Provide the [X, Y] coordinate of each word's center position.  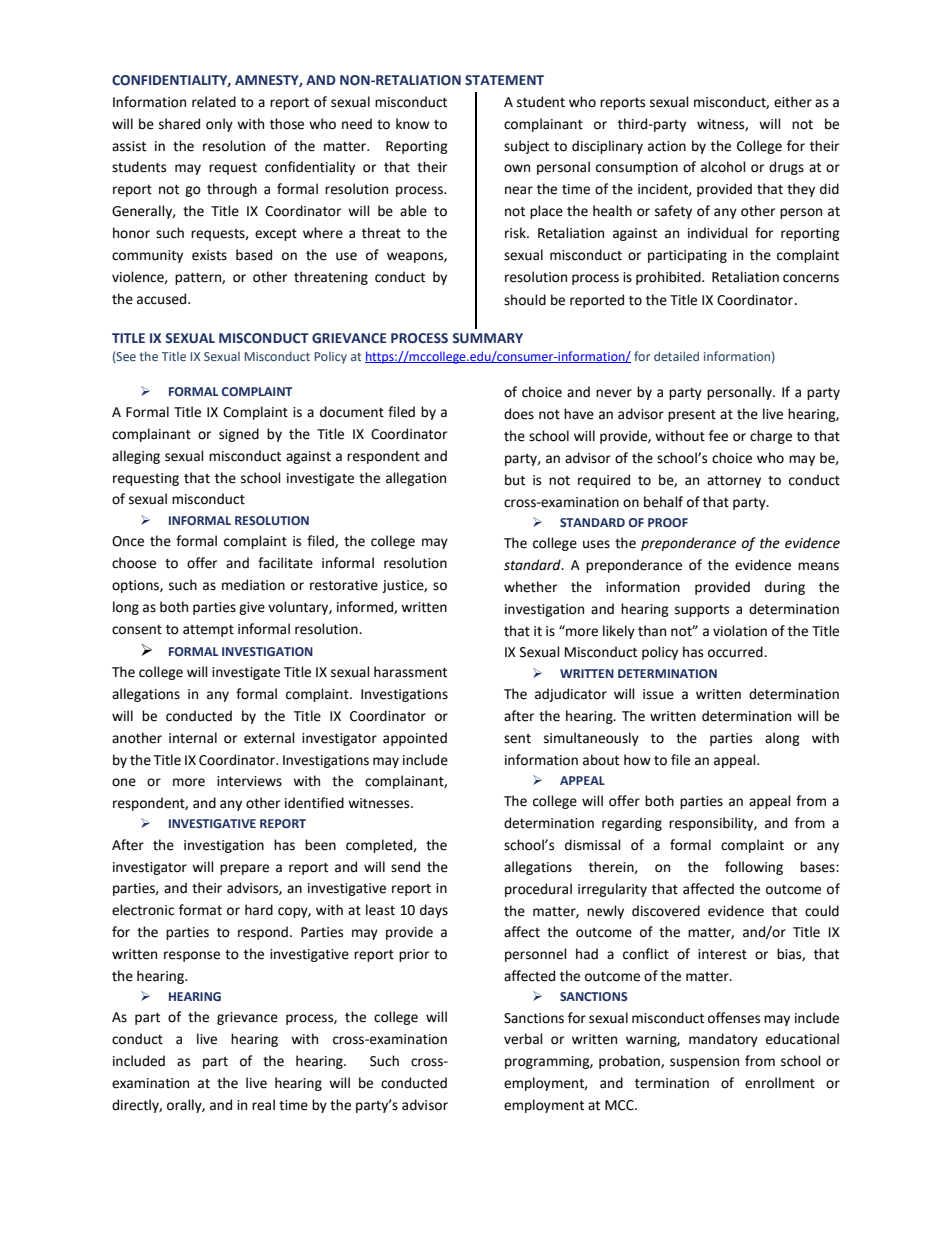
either [793, 102]
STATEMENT [504, 80]
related [214, 102]
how [637, 760]
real [263, 1105]
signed [239, 435]
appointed [415, 739]
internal [193, 738]
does [519, 414]
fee [718, 436]
